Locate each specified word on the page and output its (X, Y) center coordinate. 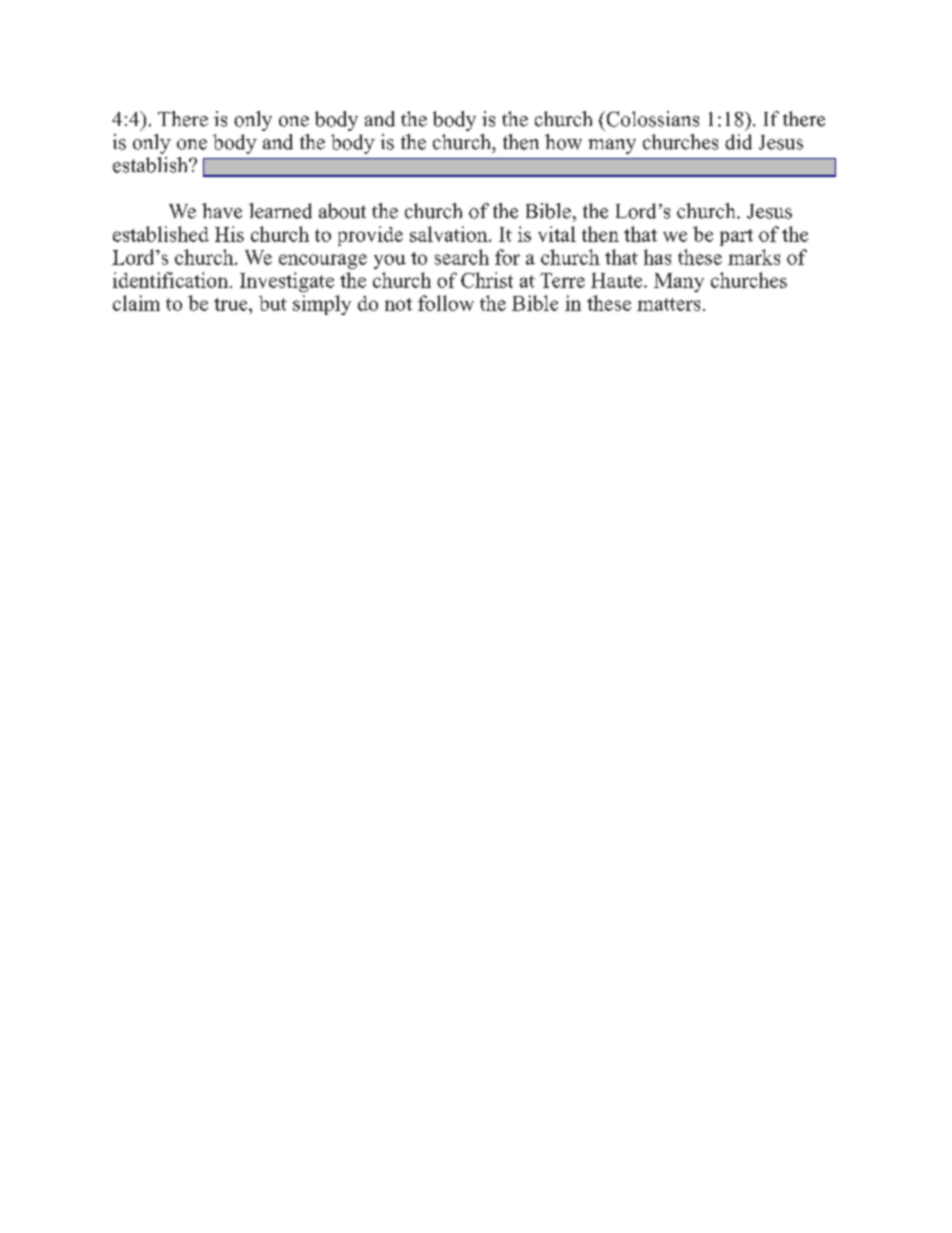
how (563, 142)
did (738, 142)
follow (446, 303)
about (342, 211)
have (222, 211)
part (736, 237)
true (232, 304)
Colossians (651, 119)
